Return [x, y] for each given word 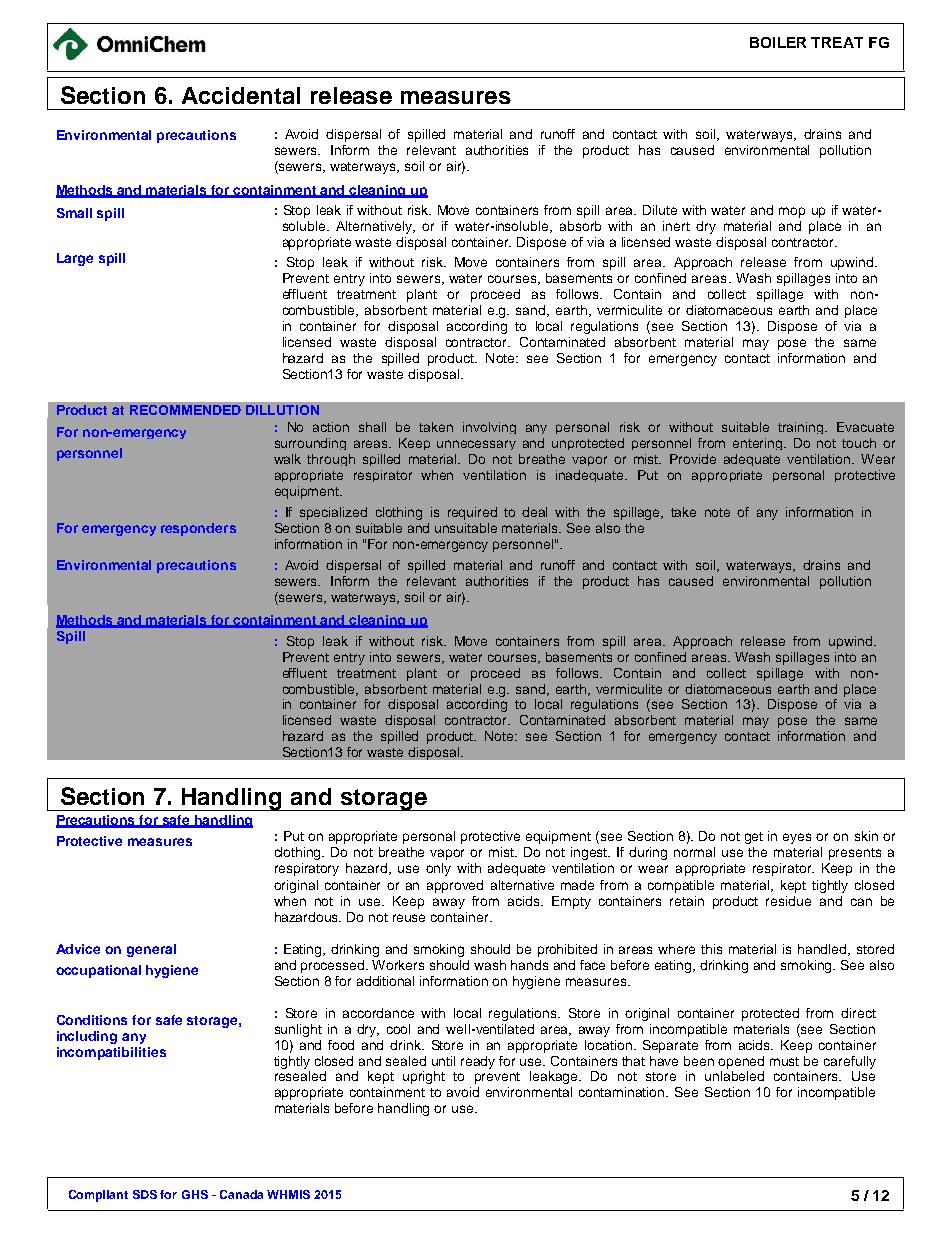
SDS [145, 1194]
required [472, 513]
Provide [693, 459]
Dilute [660, 210]
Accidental [241, 95]
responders [198, 529]
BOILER [778, 42]
